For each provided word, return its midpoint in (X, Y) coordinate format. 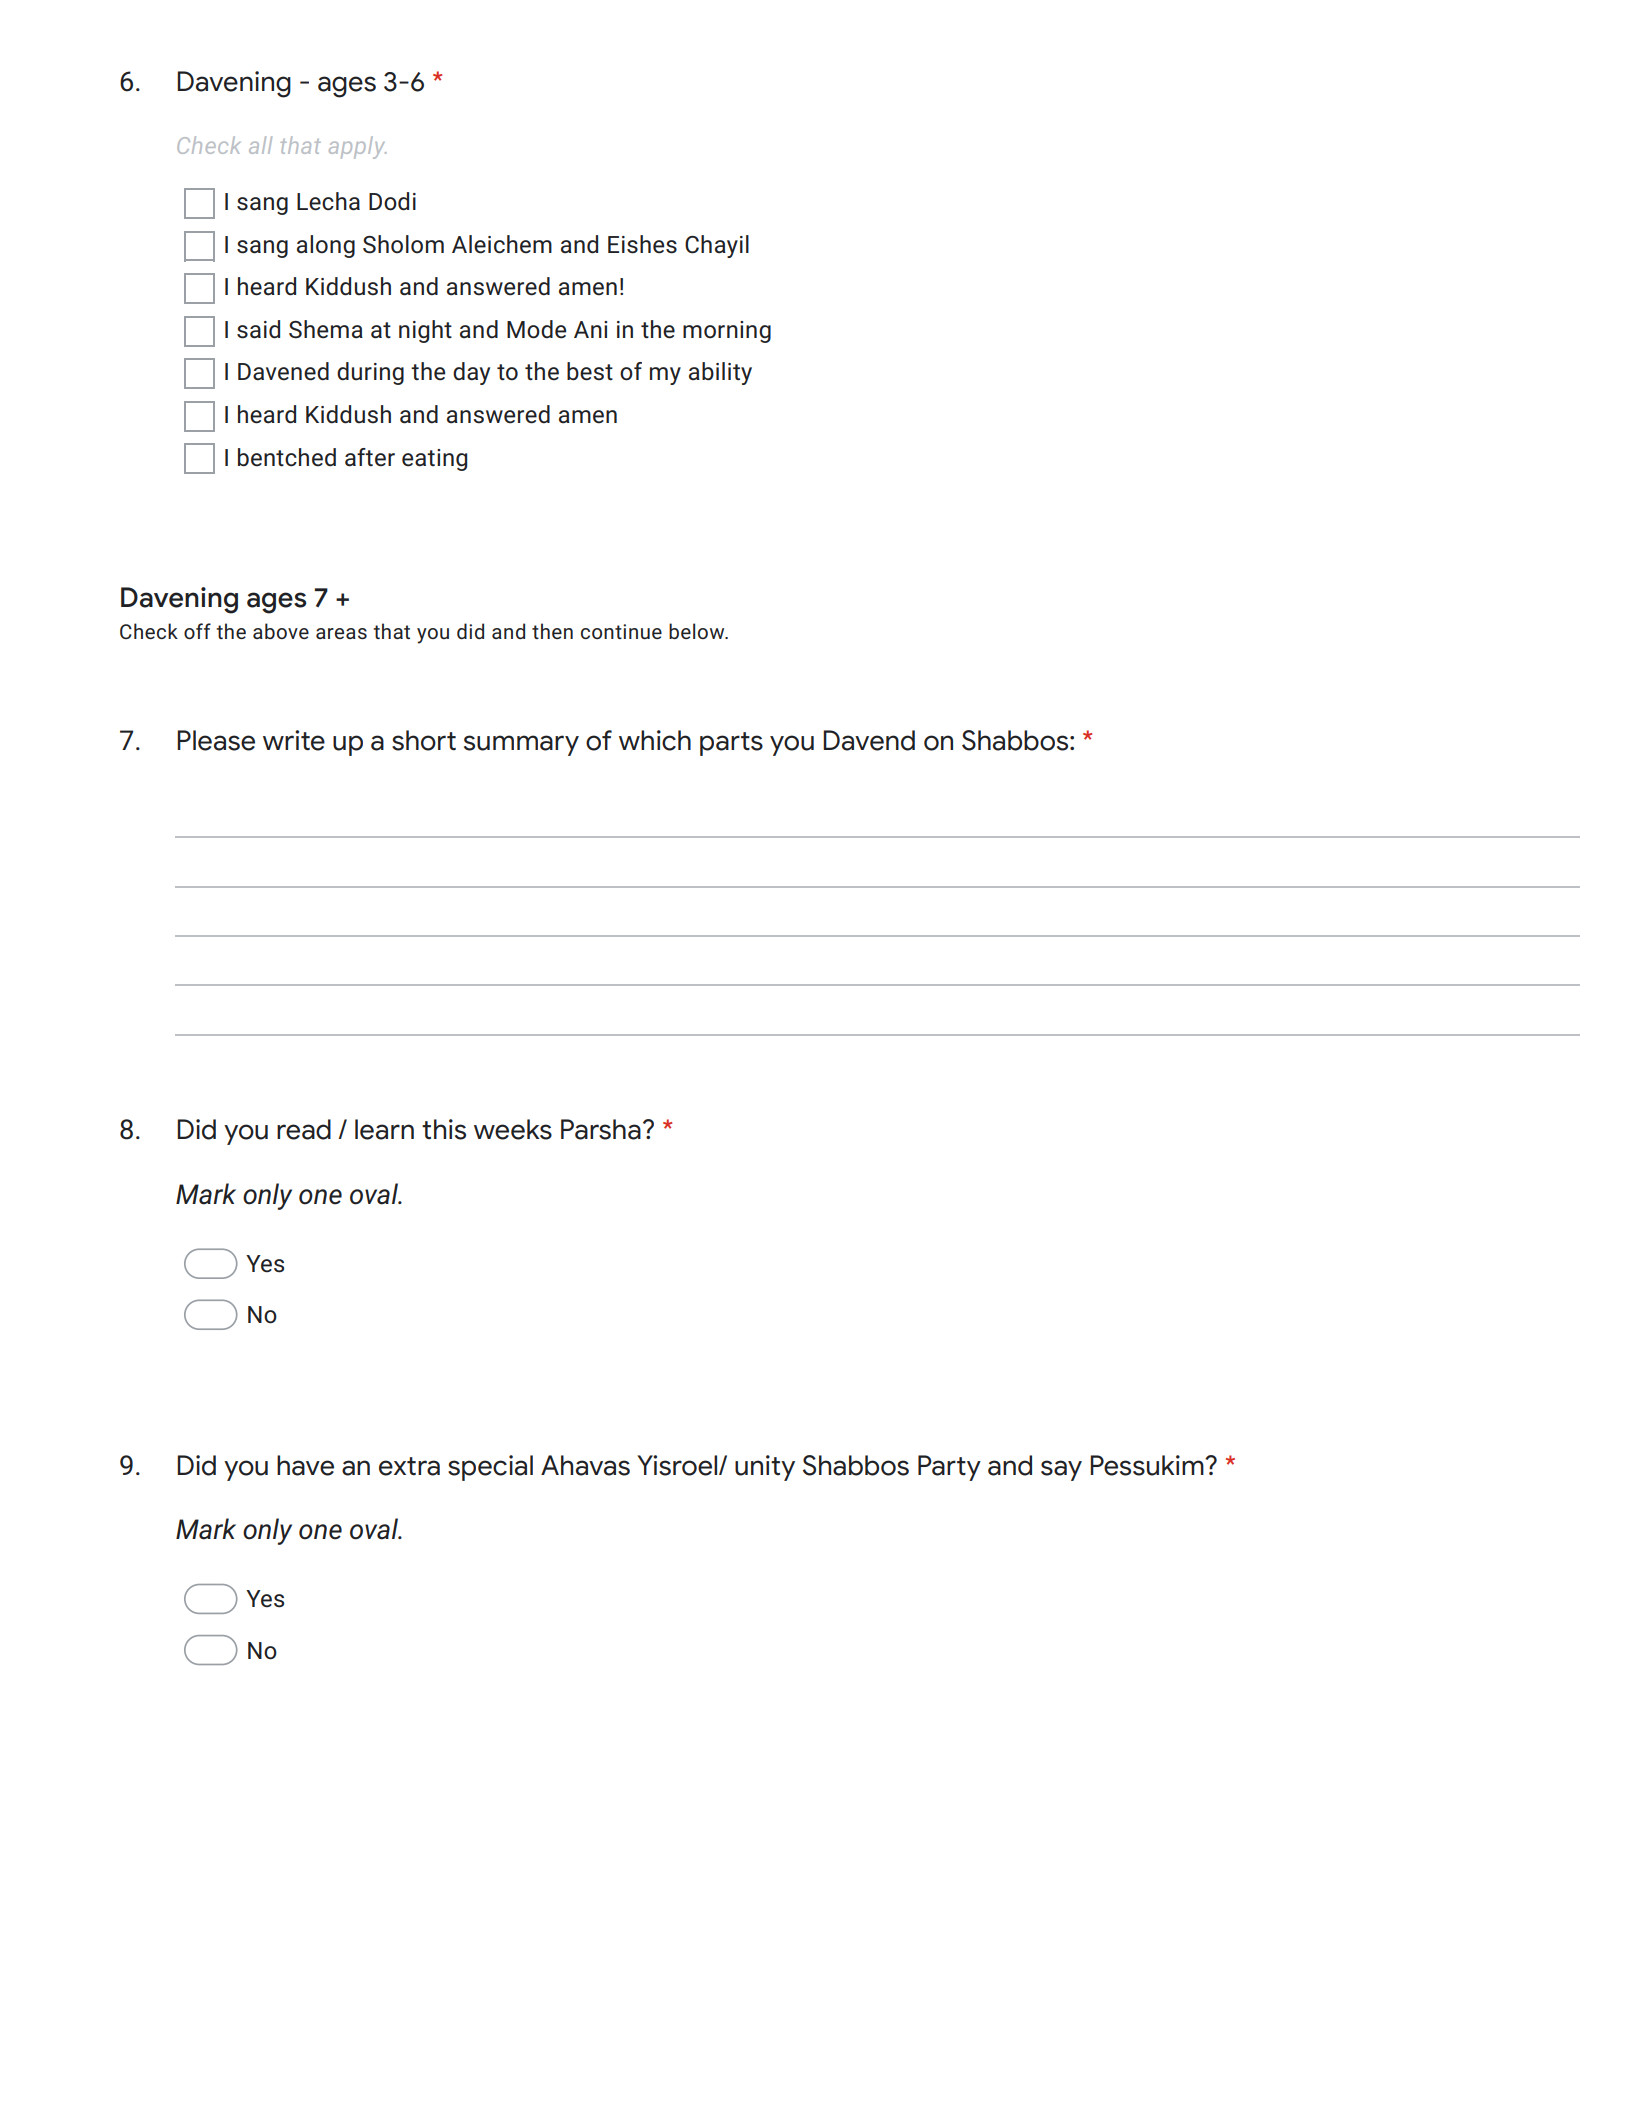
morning (727, 332)
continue (621, 631)
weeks (513, 1129)
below (698, 631)
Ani (590, 329)
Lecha (328, 201)
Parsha (601, 1129)
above (281, 631)
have (305, 1465)
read (304, 1129)
